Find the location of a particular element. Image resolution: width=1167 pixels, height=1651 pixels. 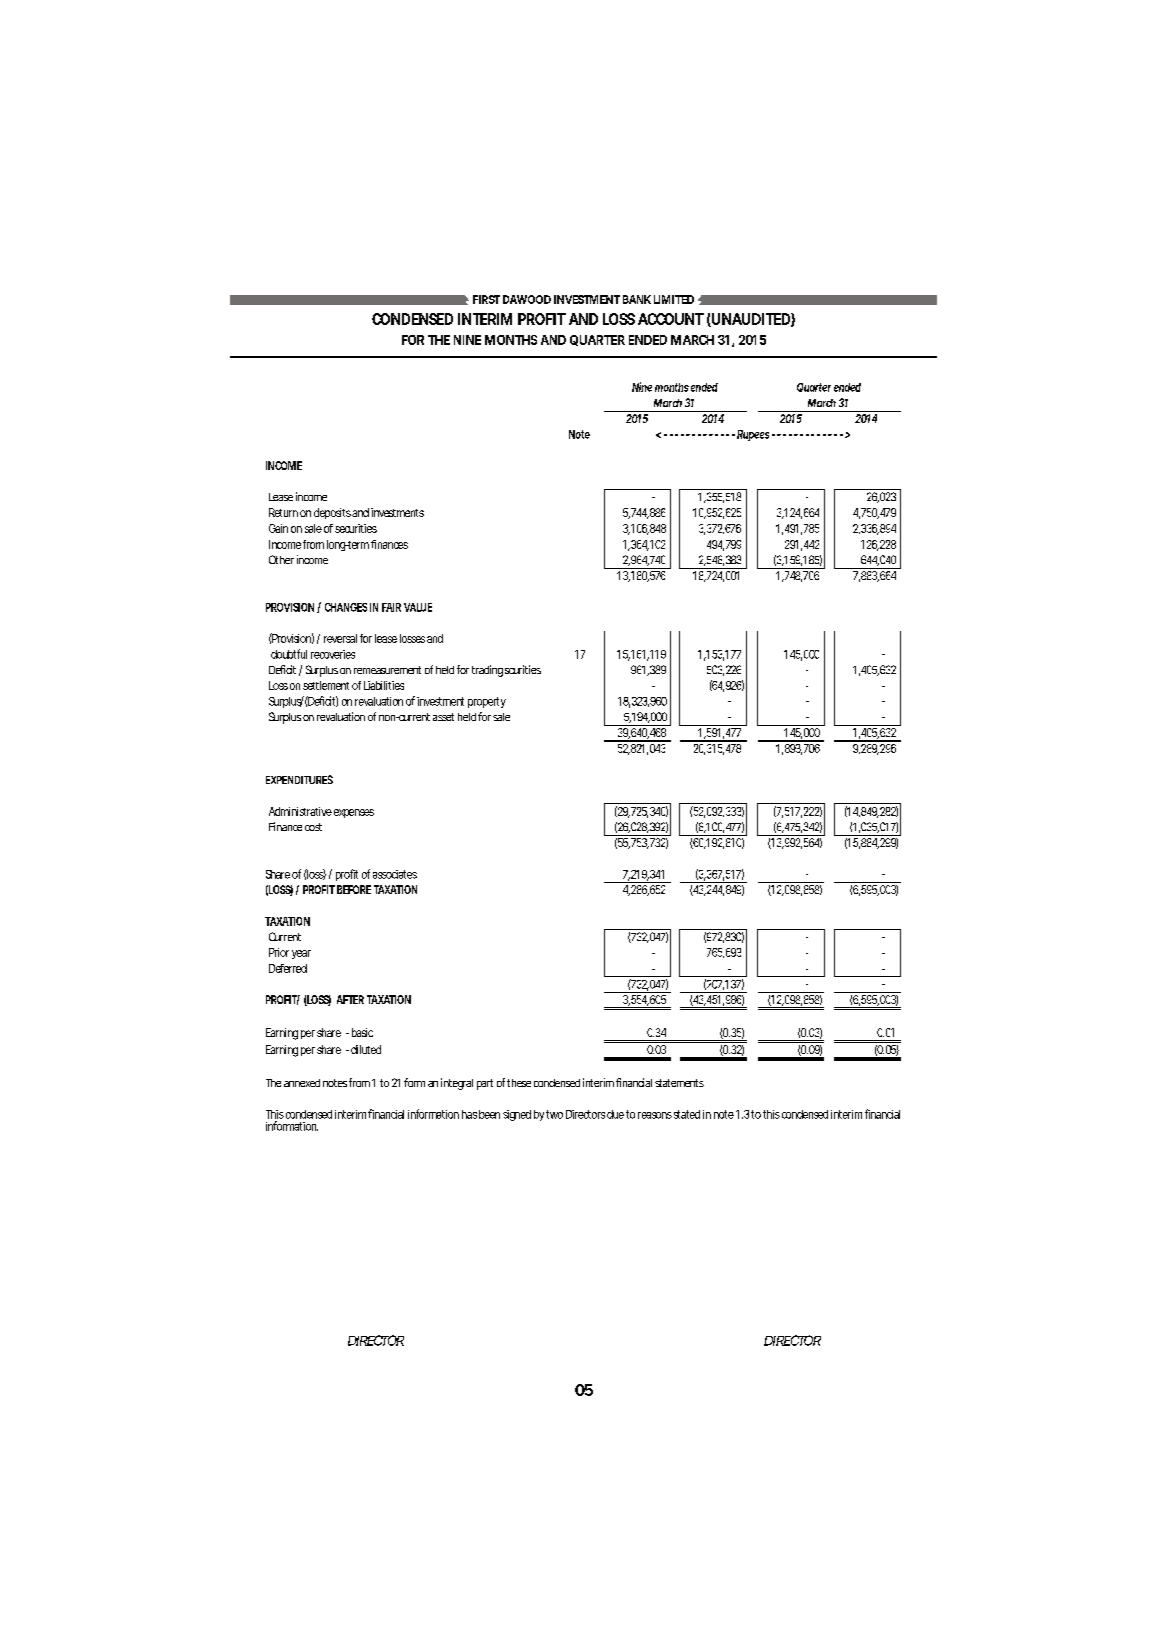

annexed is located at coordinates (302, 1083).
